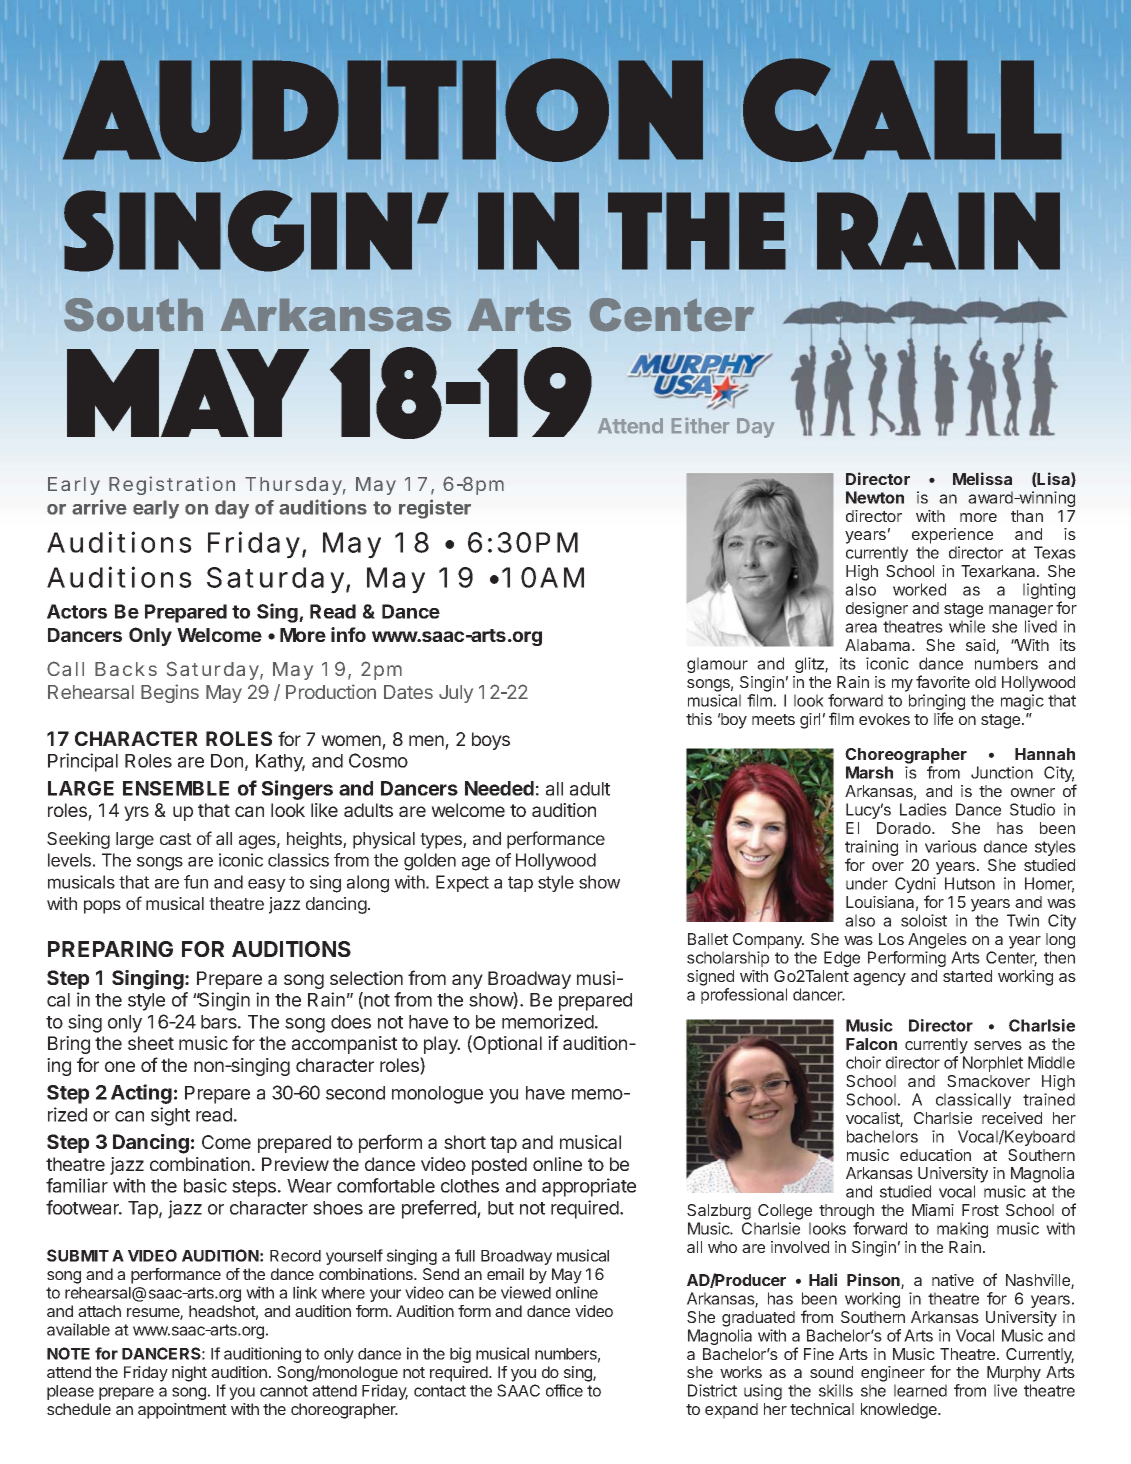 The width and height of the document is (1131, 1464). Describe the element at coordinates (462, 883) in the document. I see `Expect` at that location.
